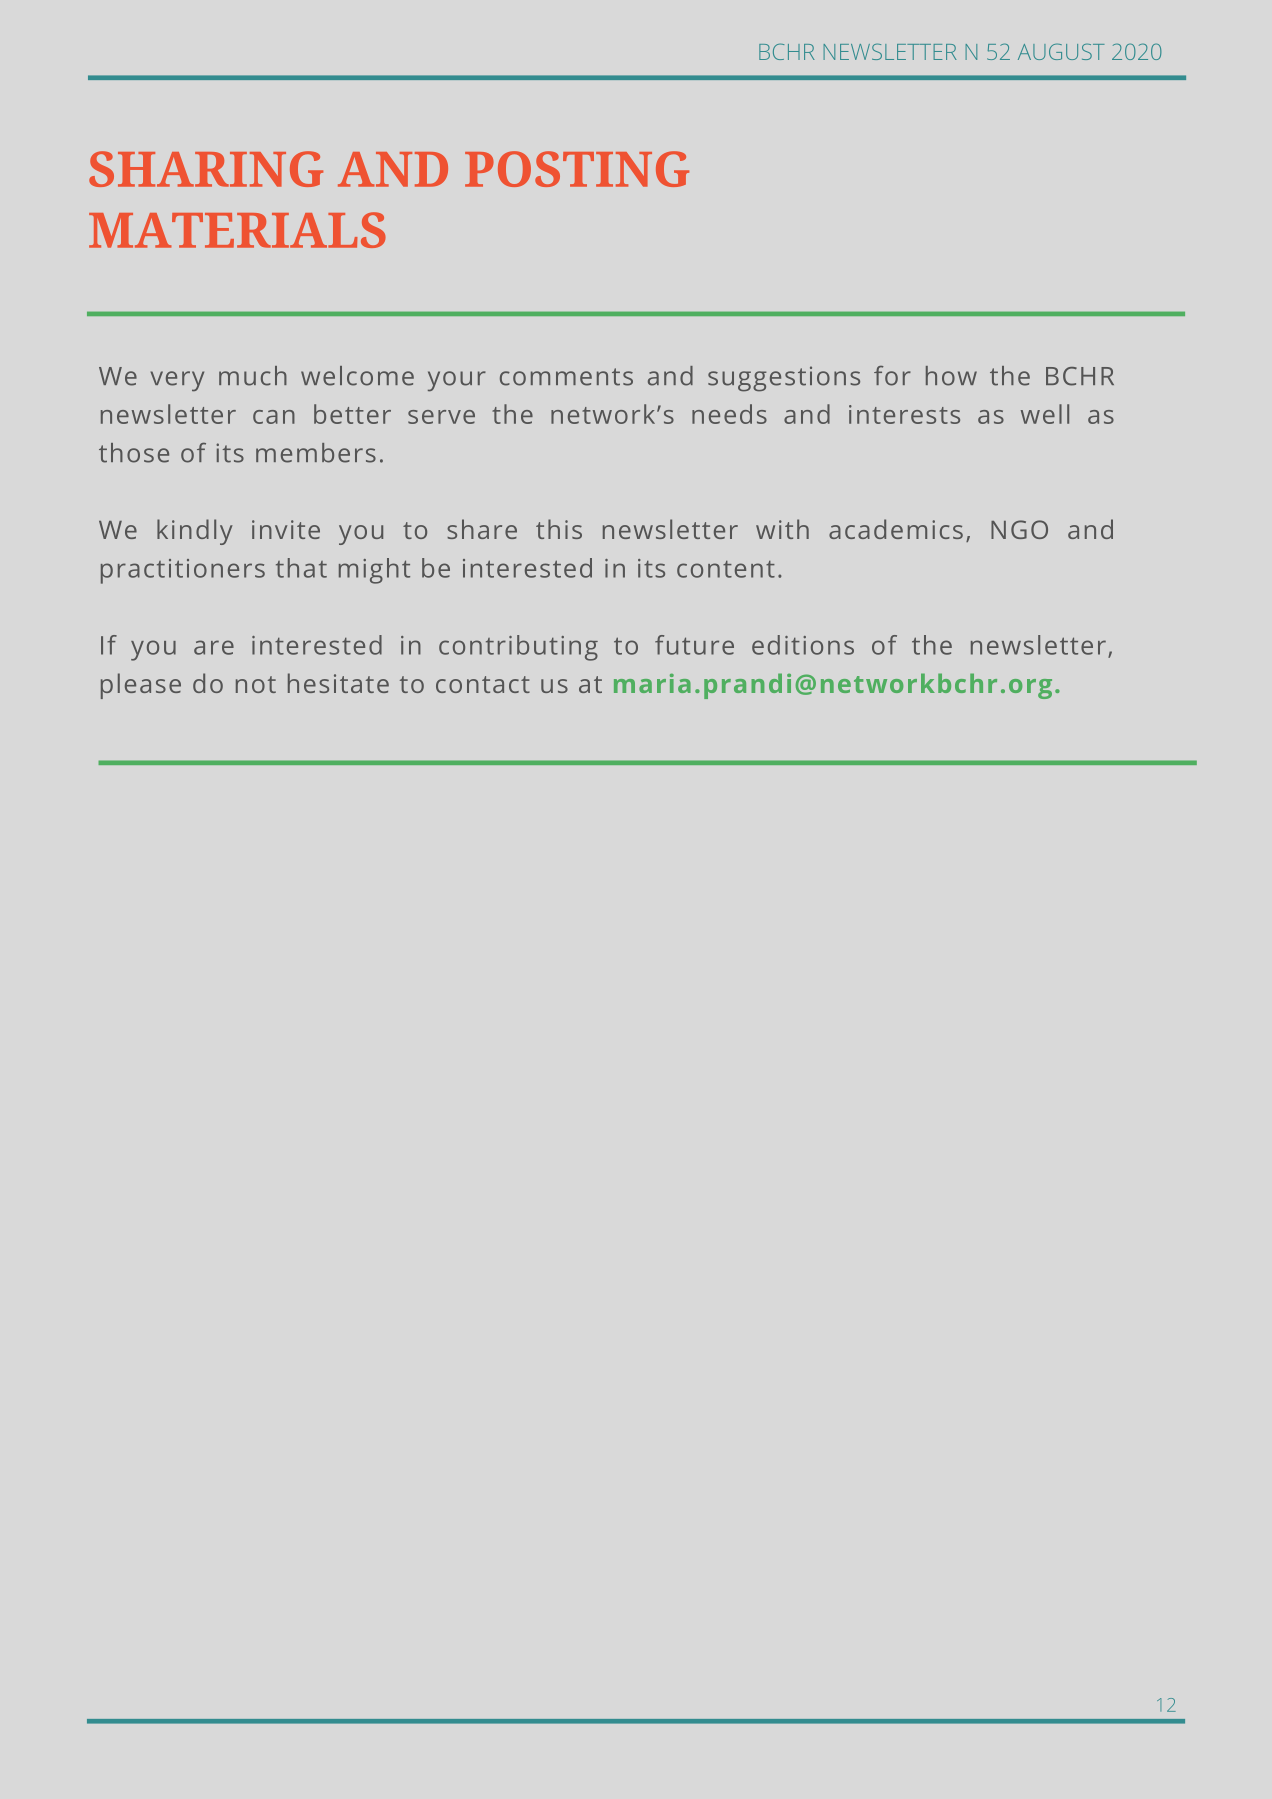  I want to click on comments, so click(566, 377).
